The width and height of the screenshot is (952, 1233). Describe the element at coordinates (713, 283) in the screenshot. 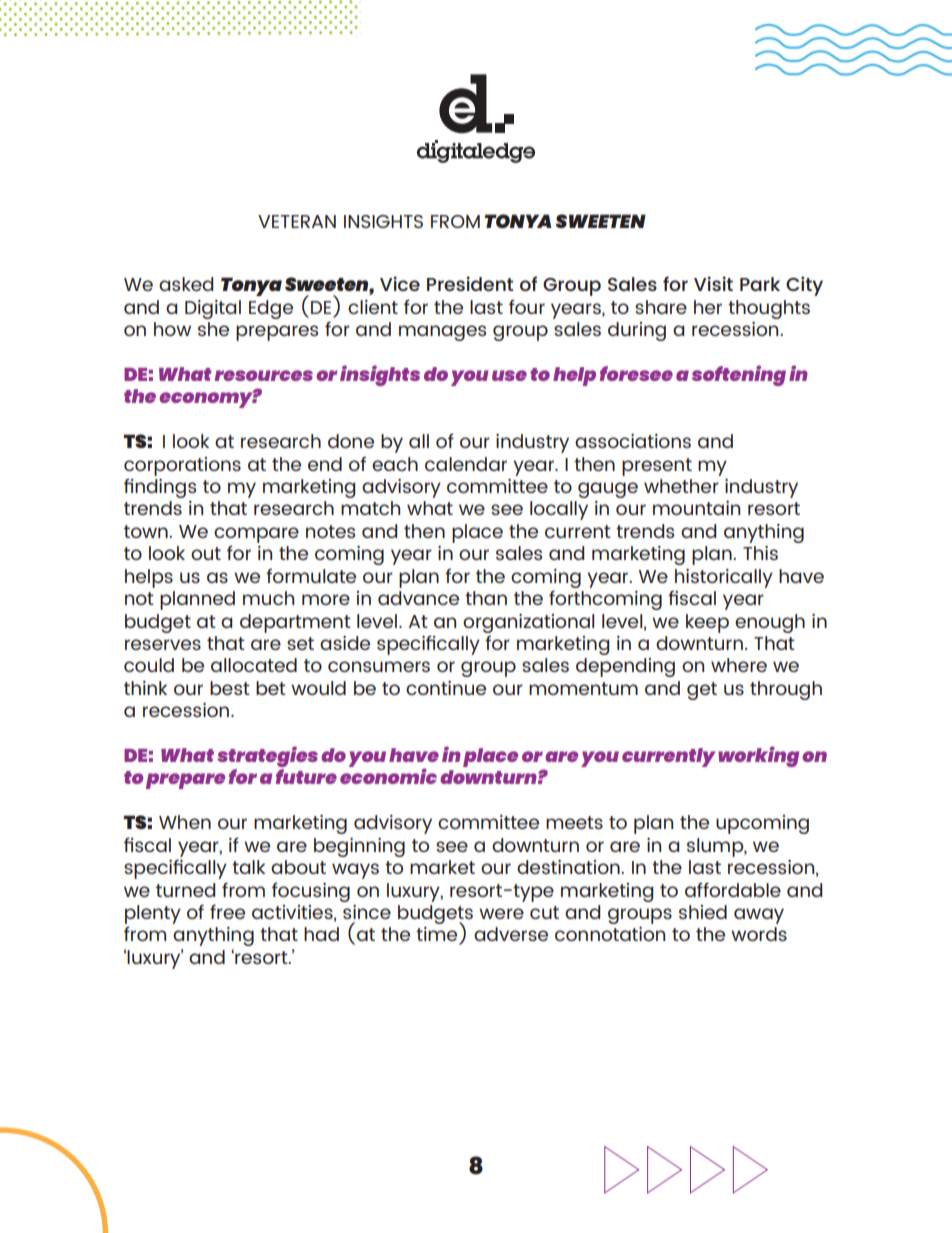

I see `Visit` at that location.
